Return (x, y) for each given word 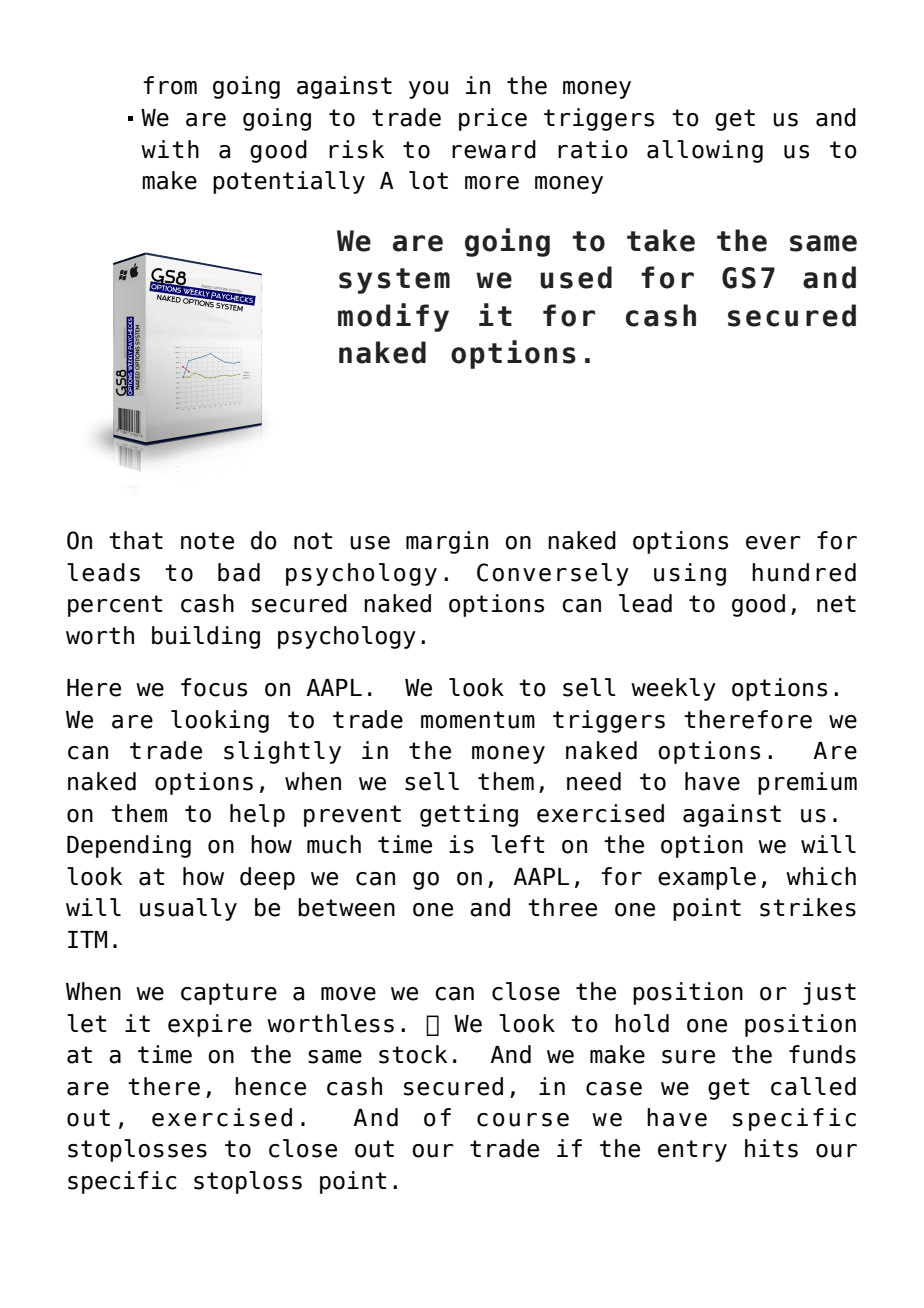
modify (393, 317)
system (394, 281)
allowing (705, 151)
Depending (129, 846)
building (206, 637)
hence (270, 1086)
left (518, 844)
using (690, 574)
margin (447, 542)
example (707, 878)
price (493, 119)
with (170, 149)
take (661, 240)
